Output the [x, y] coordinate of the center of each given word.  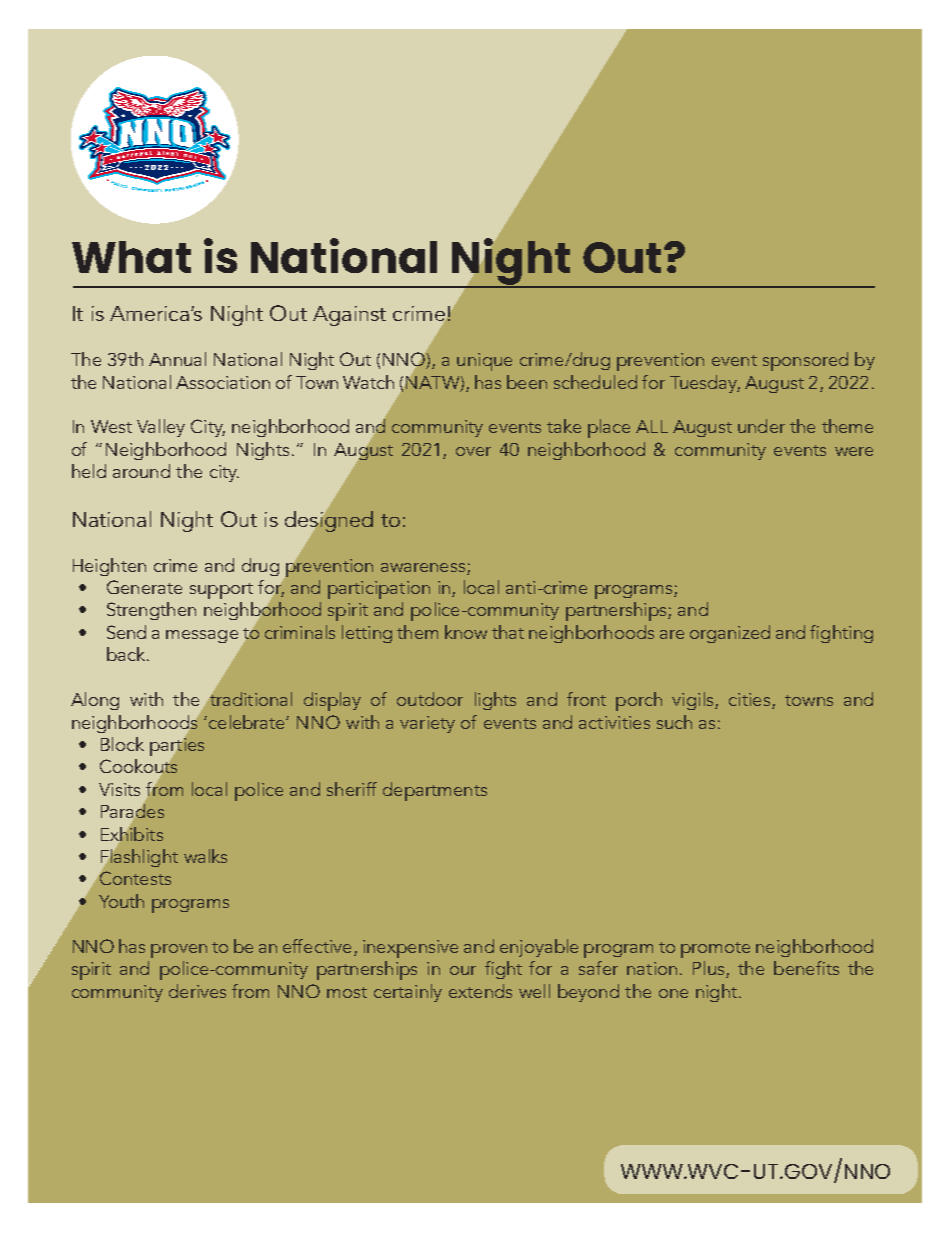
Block [122, 744]
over [473, 451]
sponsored [805, 361]
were [854, 451]
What [131, 257]
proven [179, 951]
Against [349, 316]
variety [427, 724]
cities [751, 701]
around [141, 471]
